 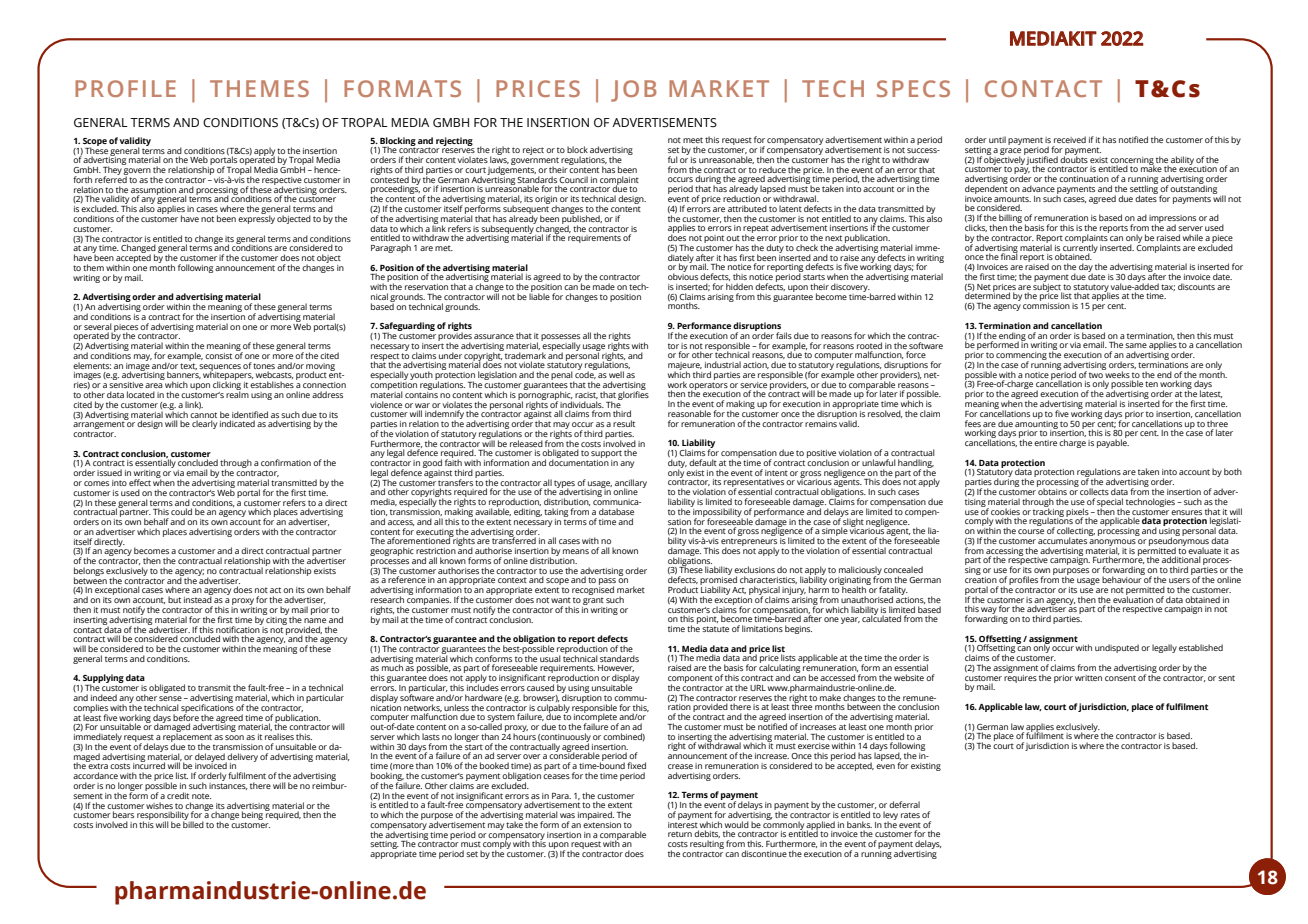 What do you see at coordinates (683, 275) in the screenshot?
I see `obvious` at bounding box center [683, 275].
